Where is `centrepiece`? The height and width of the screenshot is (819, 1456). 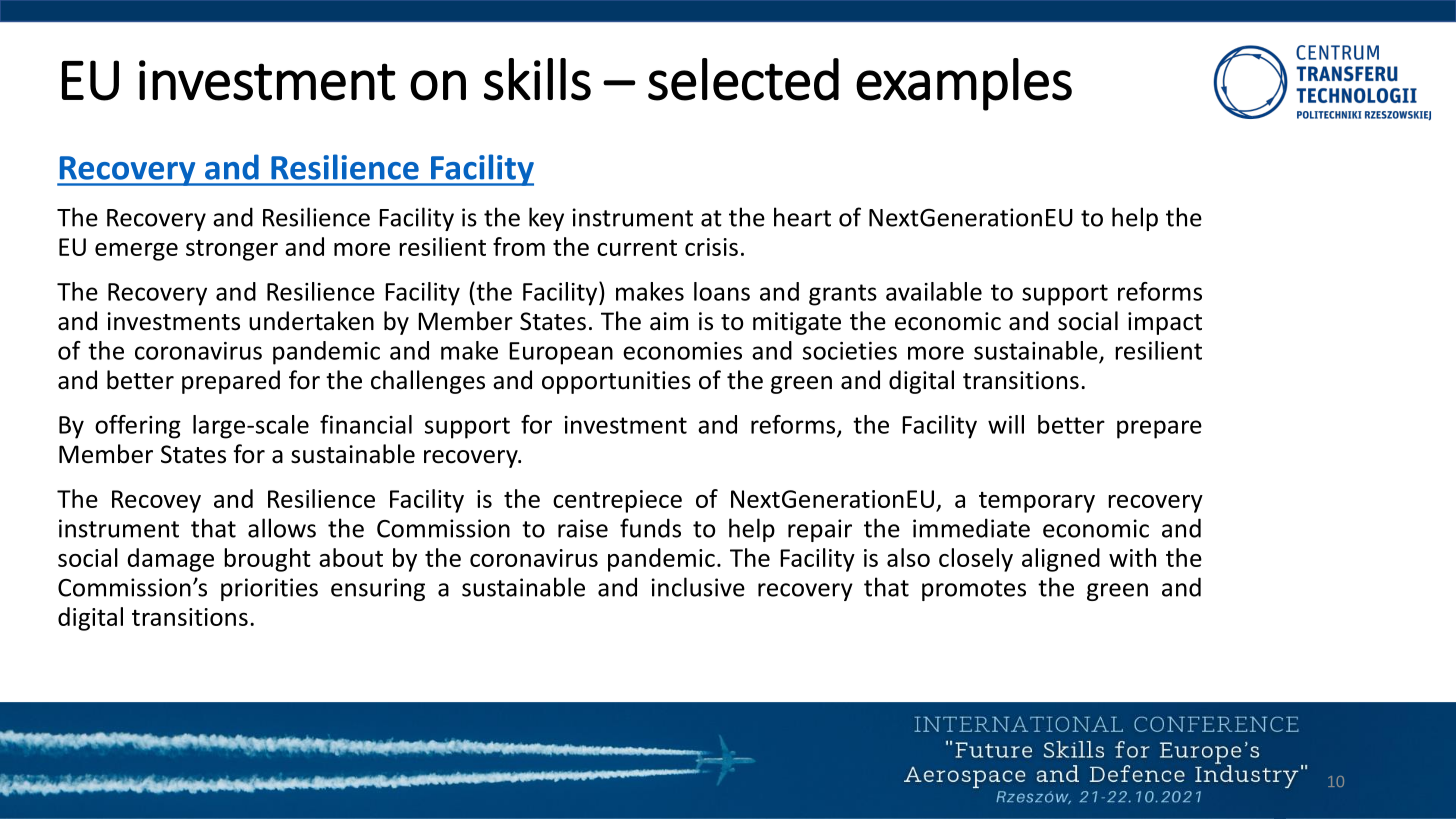 centrepiece is located at coordinates (617, 501).
